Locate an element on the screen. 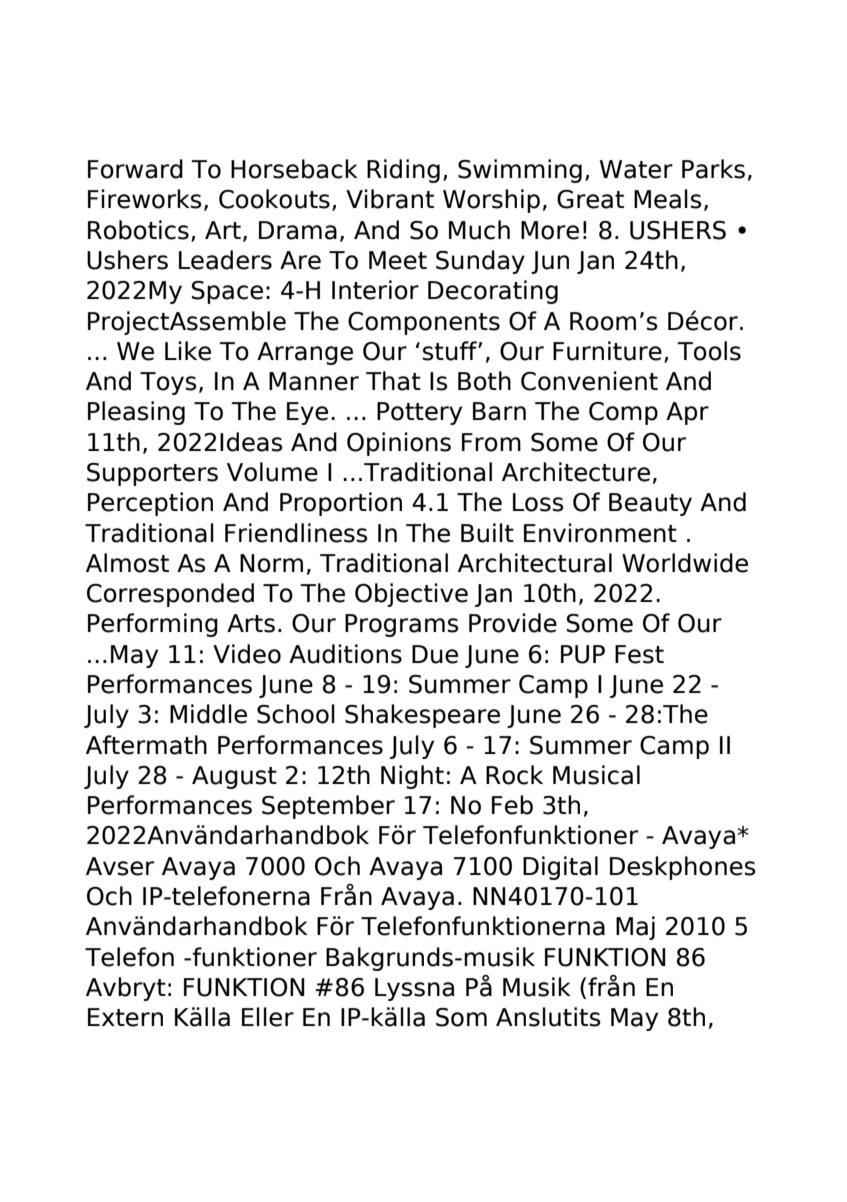  Extern is located at coordinates (125, 1017).
